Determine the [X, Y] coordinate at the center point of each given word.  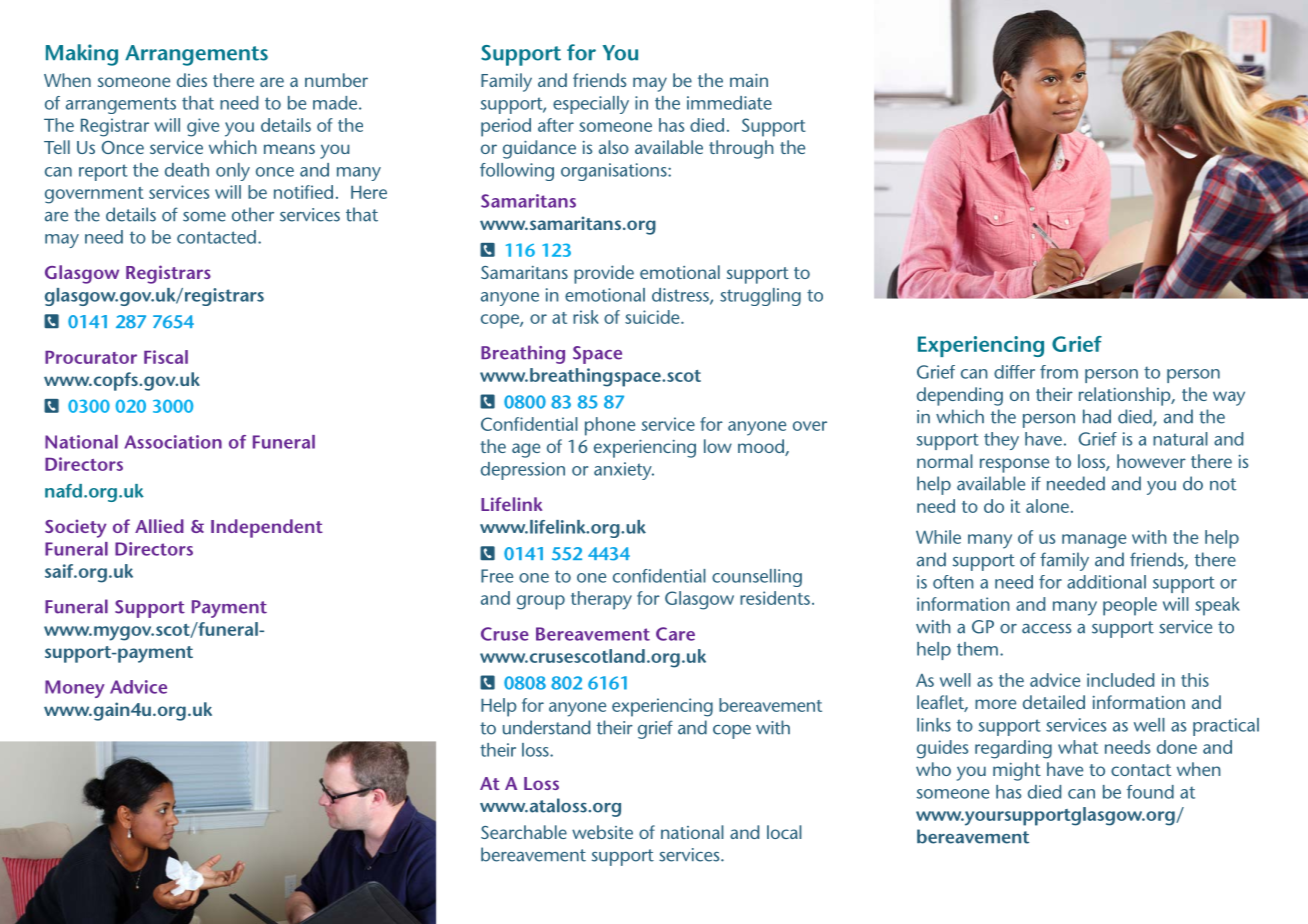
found [1150, 792]
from [1059, 372]
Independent [267, 528]
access [1046, 629]
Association [173, 442]
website [602, 832]
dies [192, 80]
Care [675, 634]
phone [610, 426]
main [749, 80]
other [253, 214]
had [1097, 416]
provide [604, 274]
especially [591, 105]
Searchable [524, 832]
